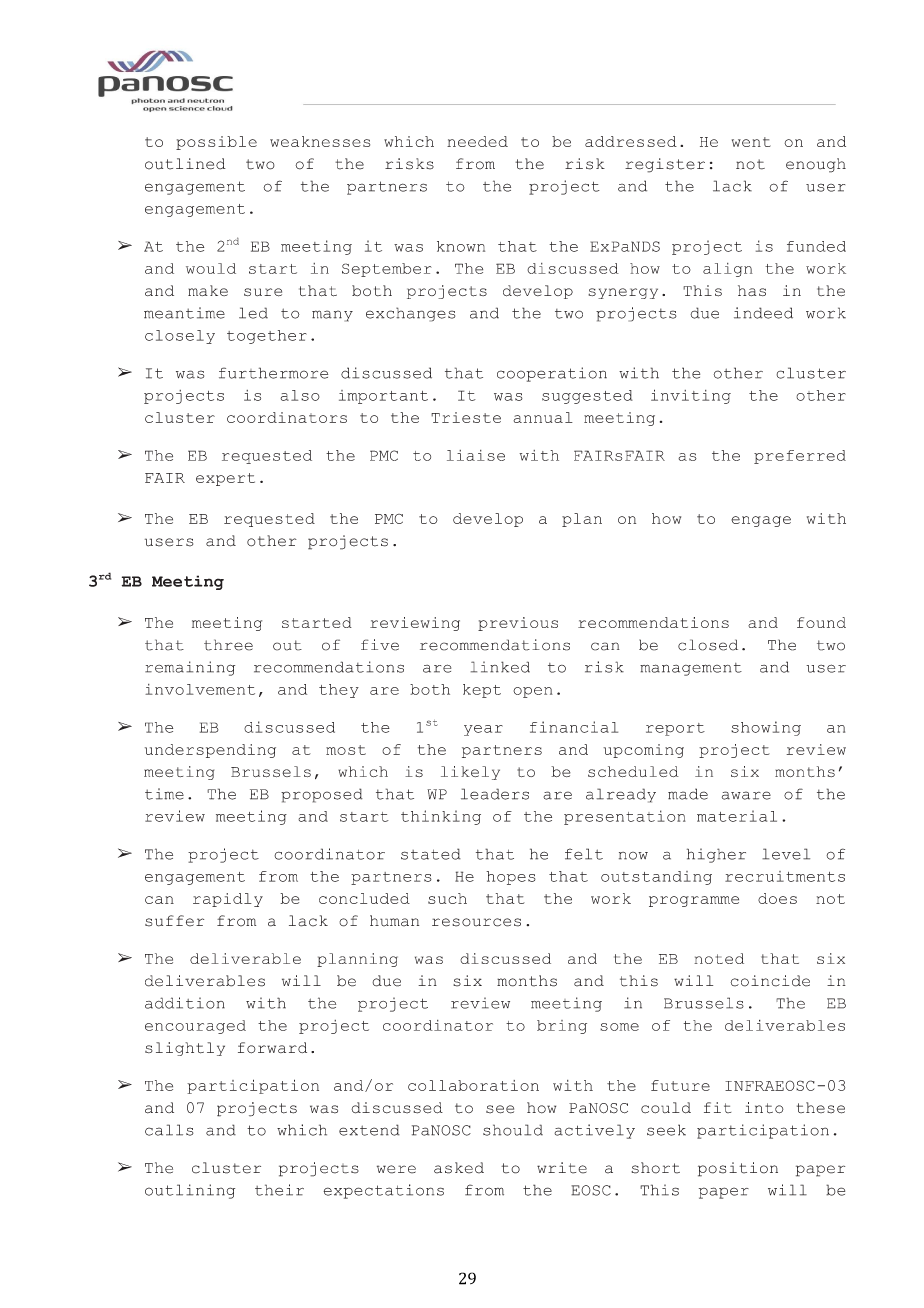 The width and height of the image is (924, 1308). What do you see at coordinates (777, 898) in the image?
I see `does` at bounding box center [777, 898].
